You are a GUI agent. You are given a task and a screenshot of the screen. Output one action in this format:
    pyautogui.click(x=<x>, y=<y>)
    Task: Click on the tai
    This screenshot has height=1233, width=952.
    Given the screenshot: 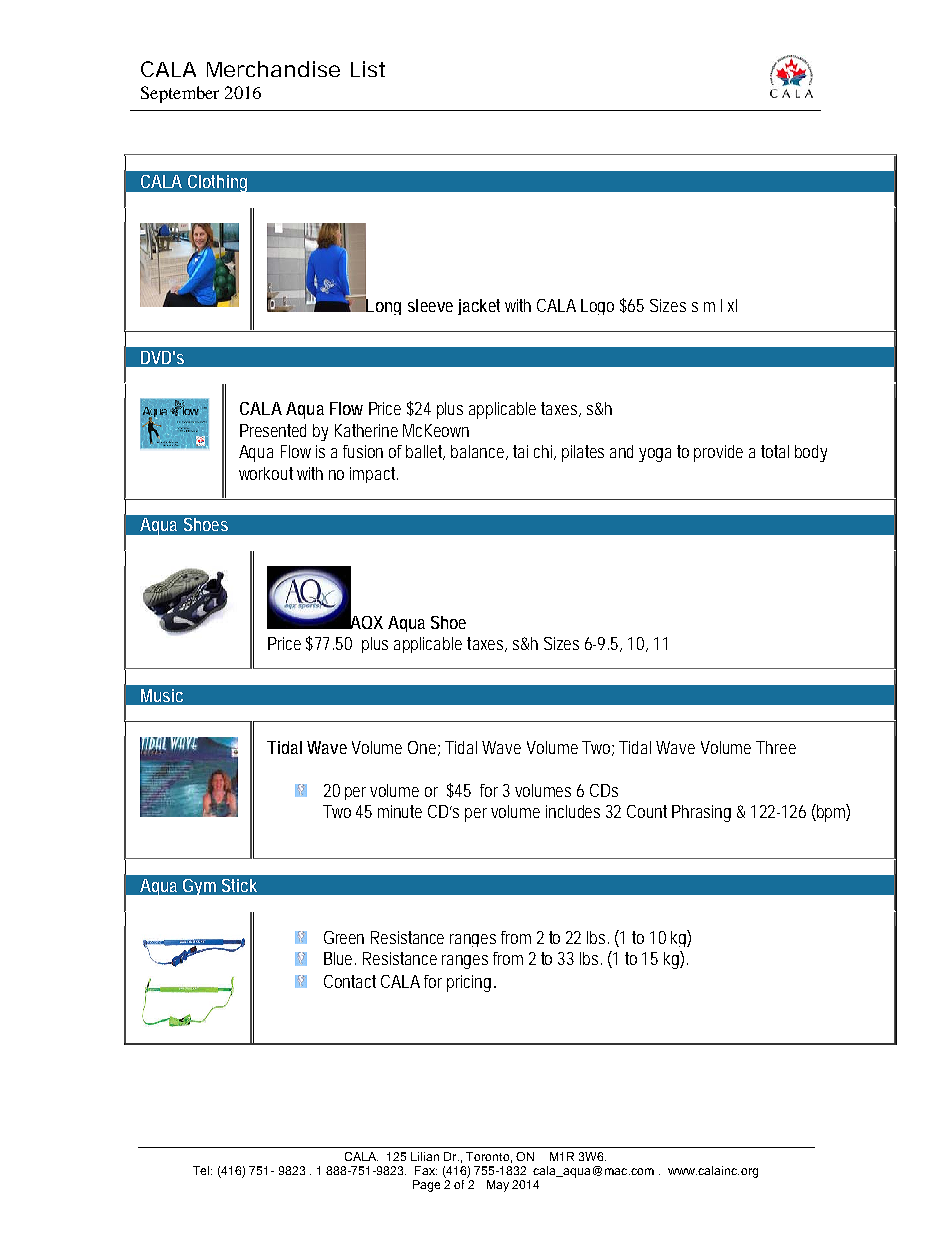 What is the action you would take?
    pyautogui.click(x=520, y=451)
